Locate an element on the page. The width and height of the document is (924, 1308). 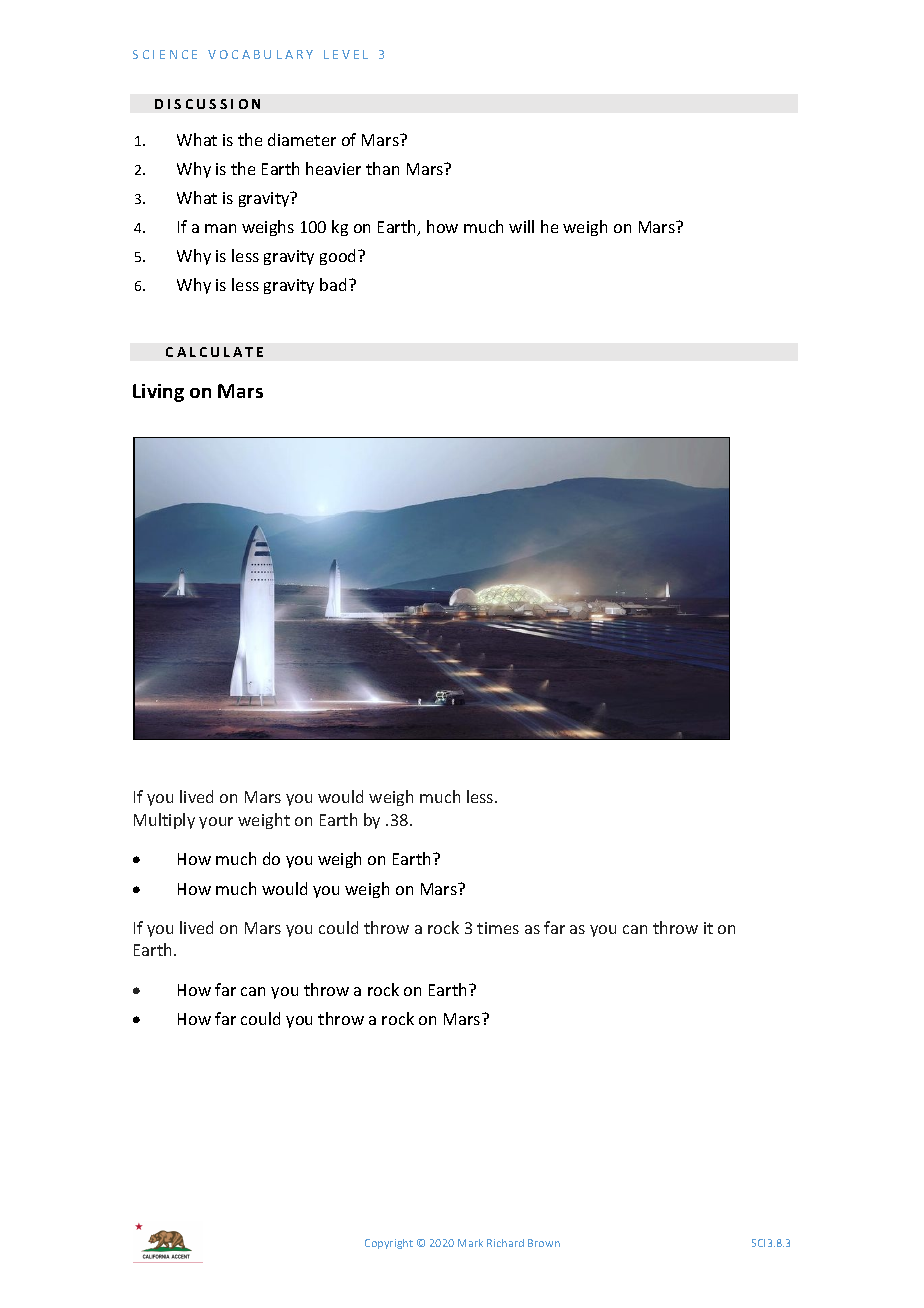
LEVEL is located at coordinates (346, 54).
